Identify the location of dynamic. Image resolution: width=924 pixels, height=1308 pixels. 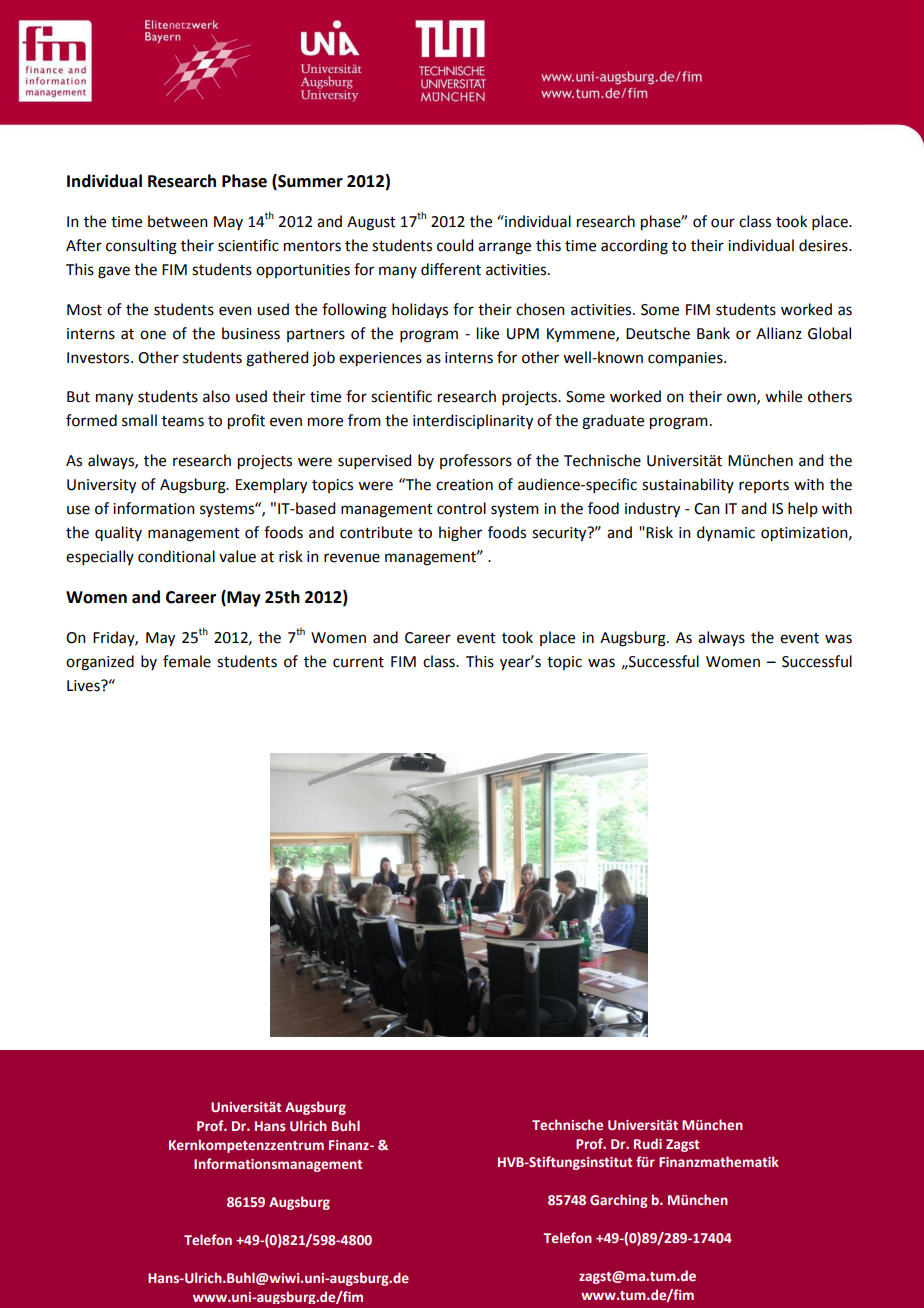
(726, 533).
